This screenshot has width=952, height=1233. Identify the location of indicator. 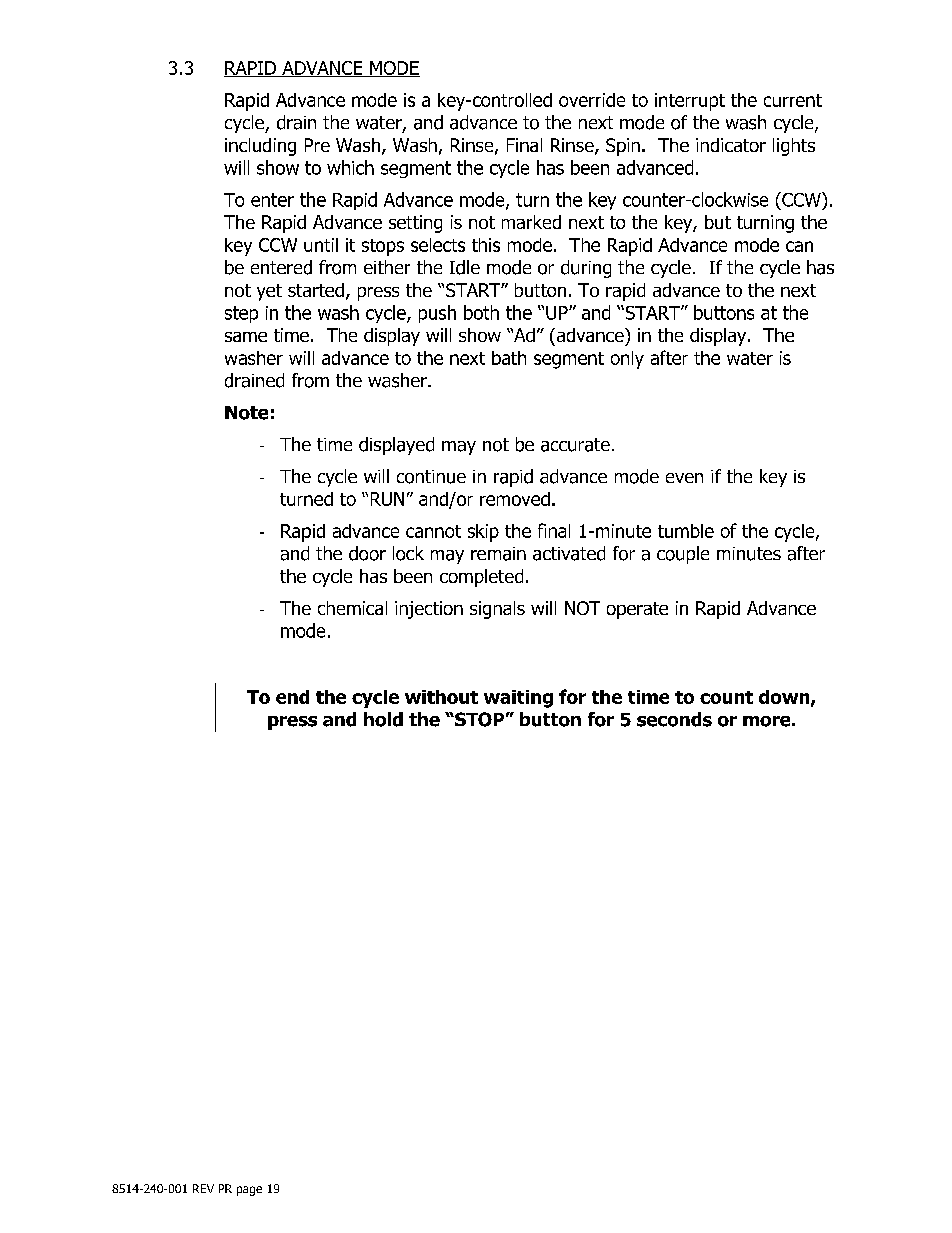
(731, 145).
